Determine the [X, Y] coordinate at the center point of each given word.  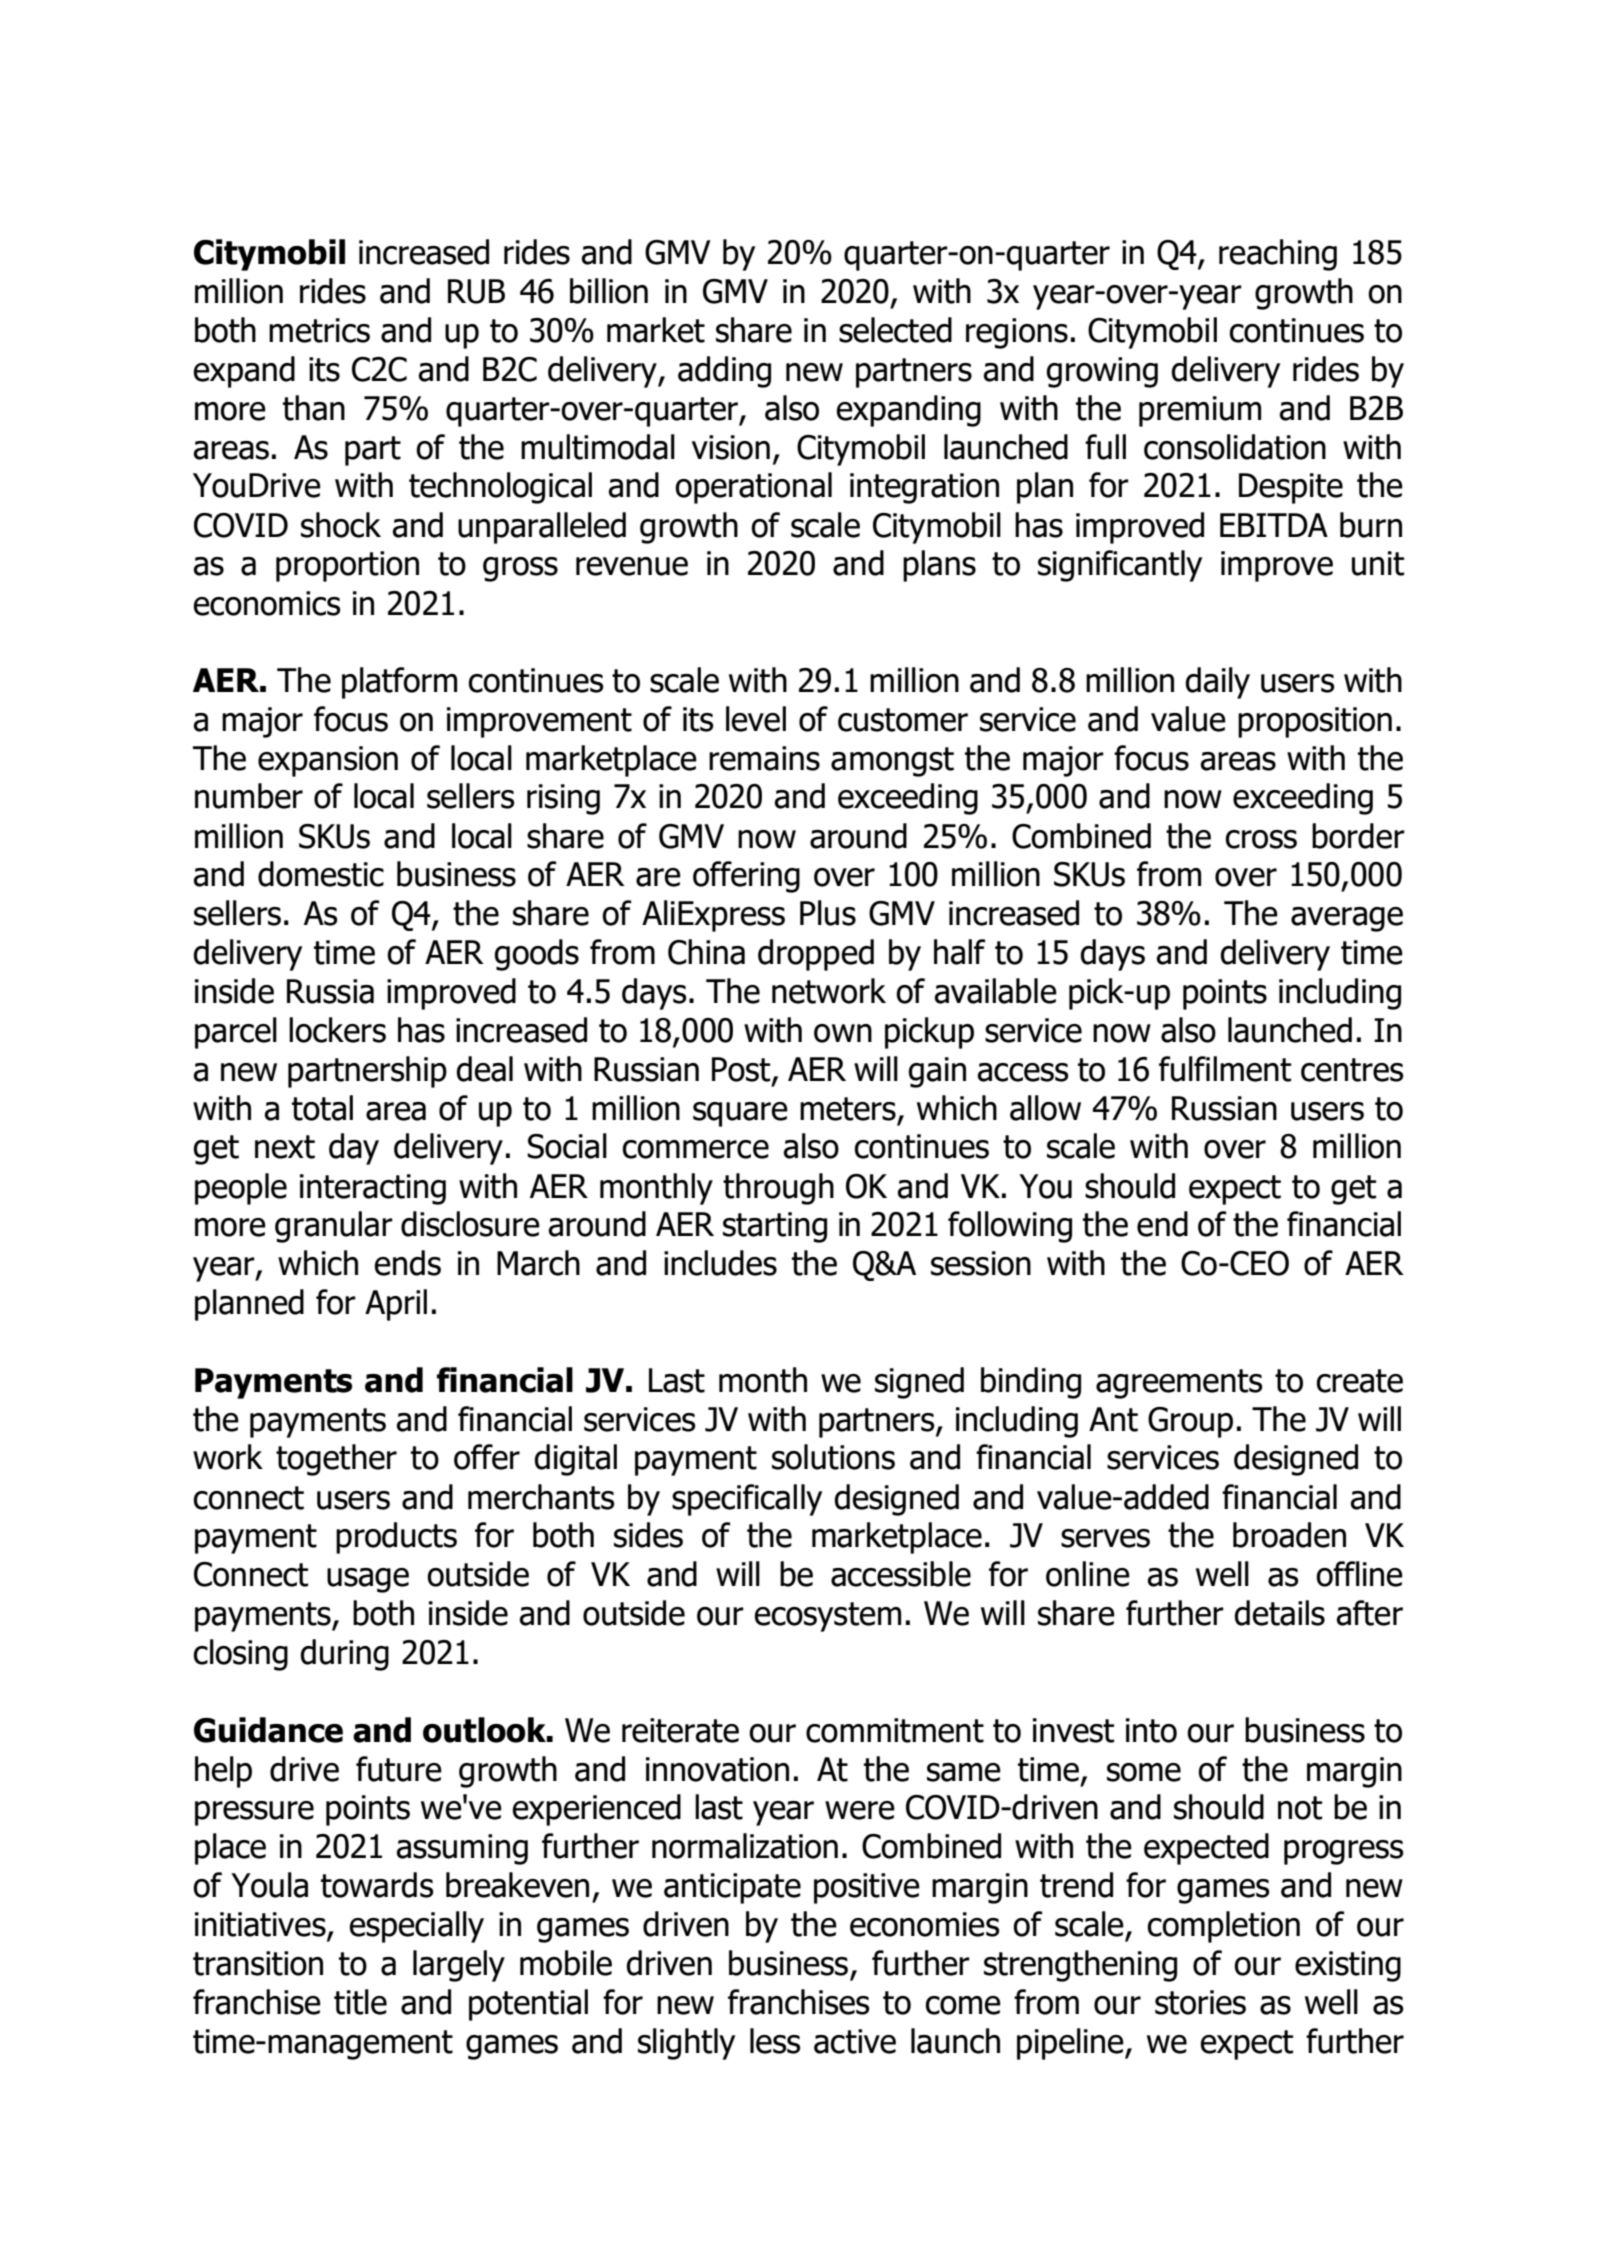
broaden [1289, 1535]
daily [1217, 683]
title [360, 2002]
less [775, 2041]
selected [895, 330]
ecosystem [827, 1617]
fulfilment [1225, 1069]
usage [368, 1580]
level [756, 719]
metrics [319, 330]
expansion [328, 761]
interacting [373, 1189]
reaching [1278, 255]
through [778, 1189]
